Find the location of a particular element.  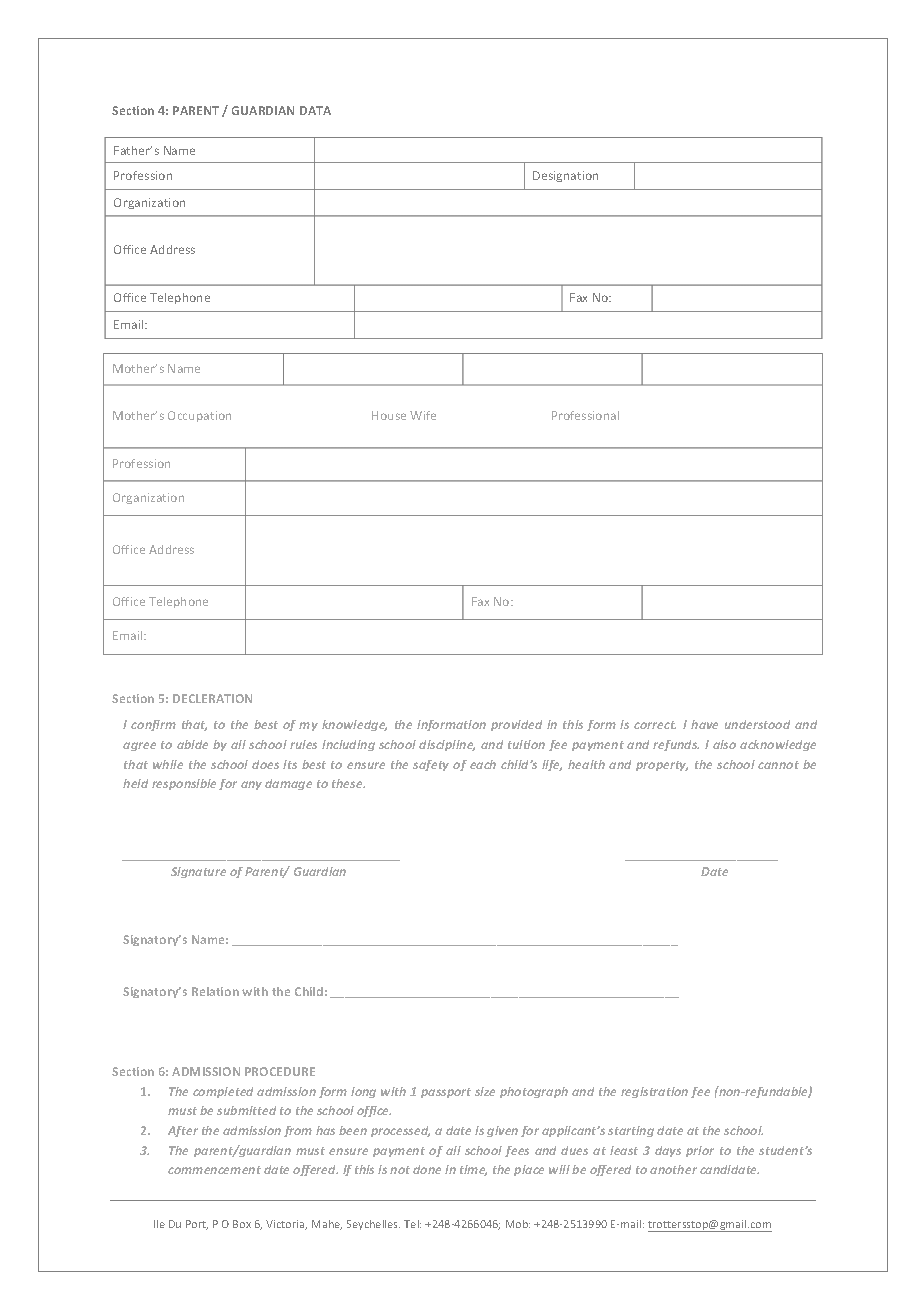

Designation is located at coordinates (565, 176).
